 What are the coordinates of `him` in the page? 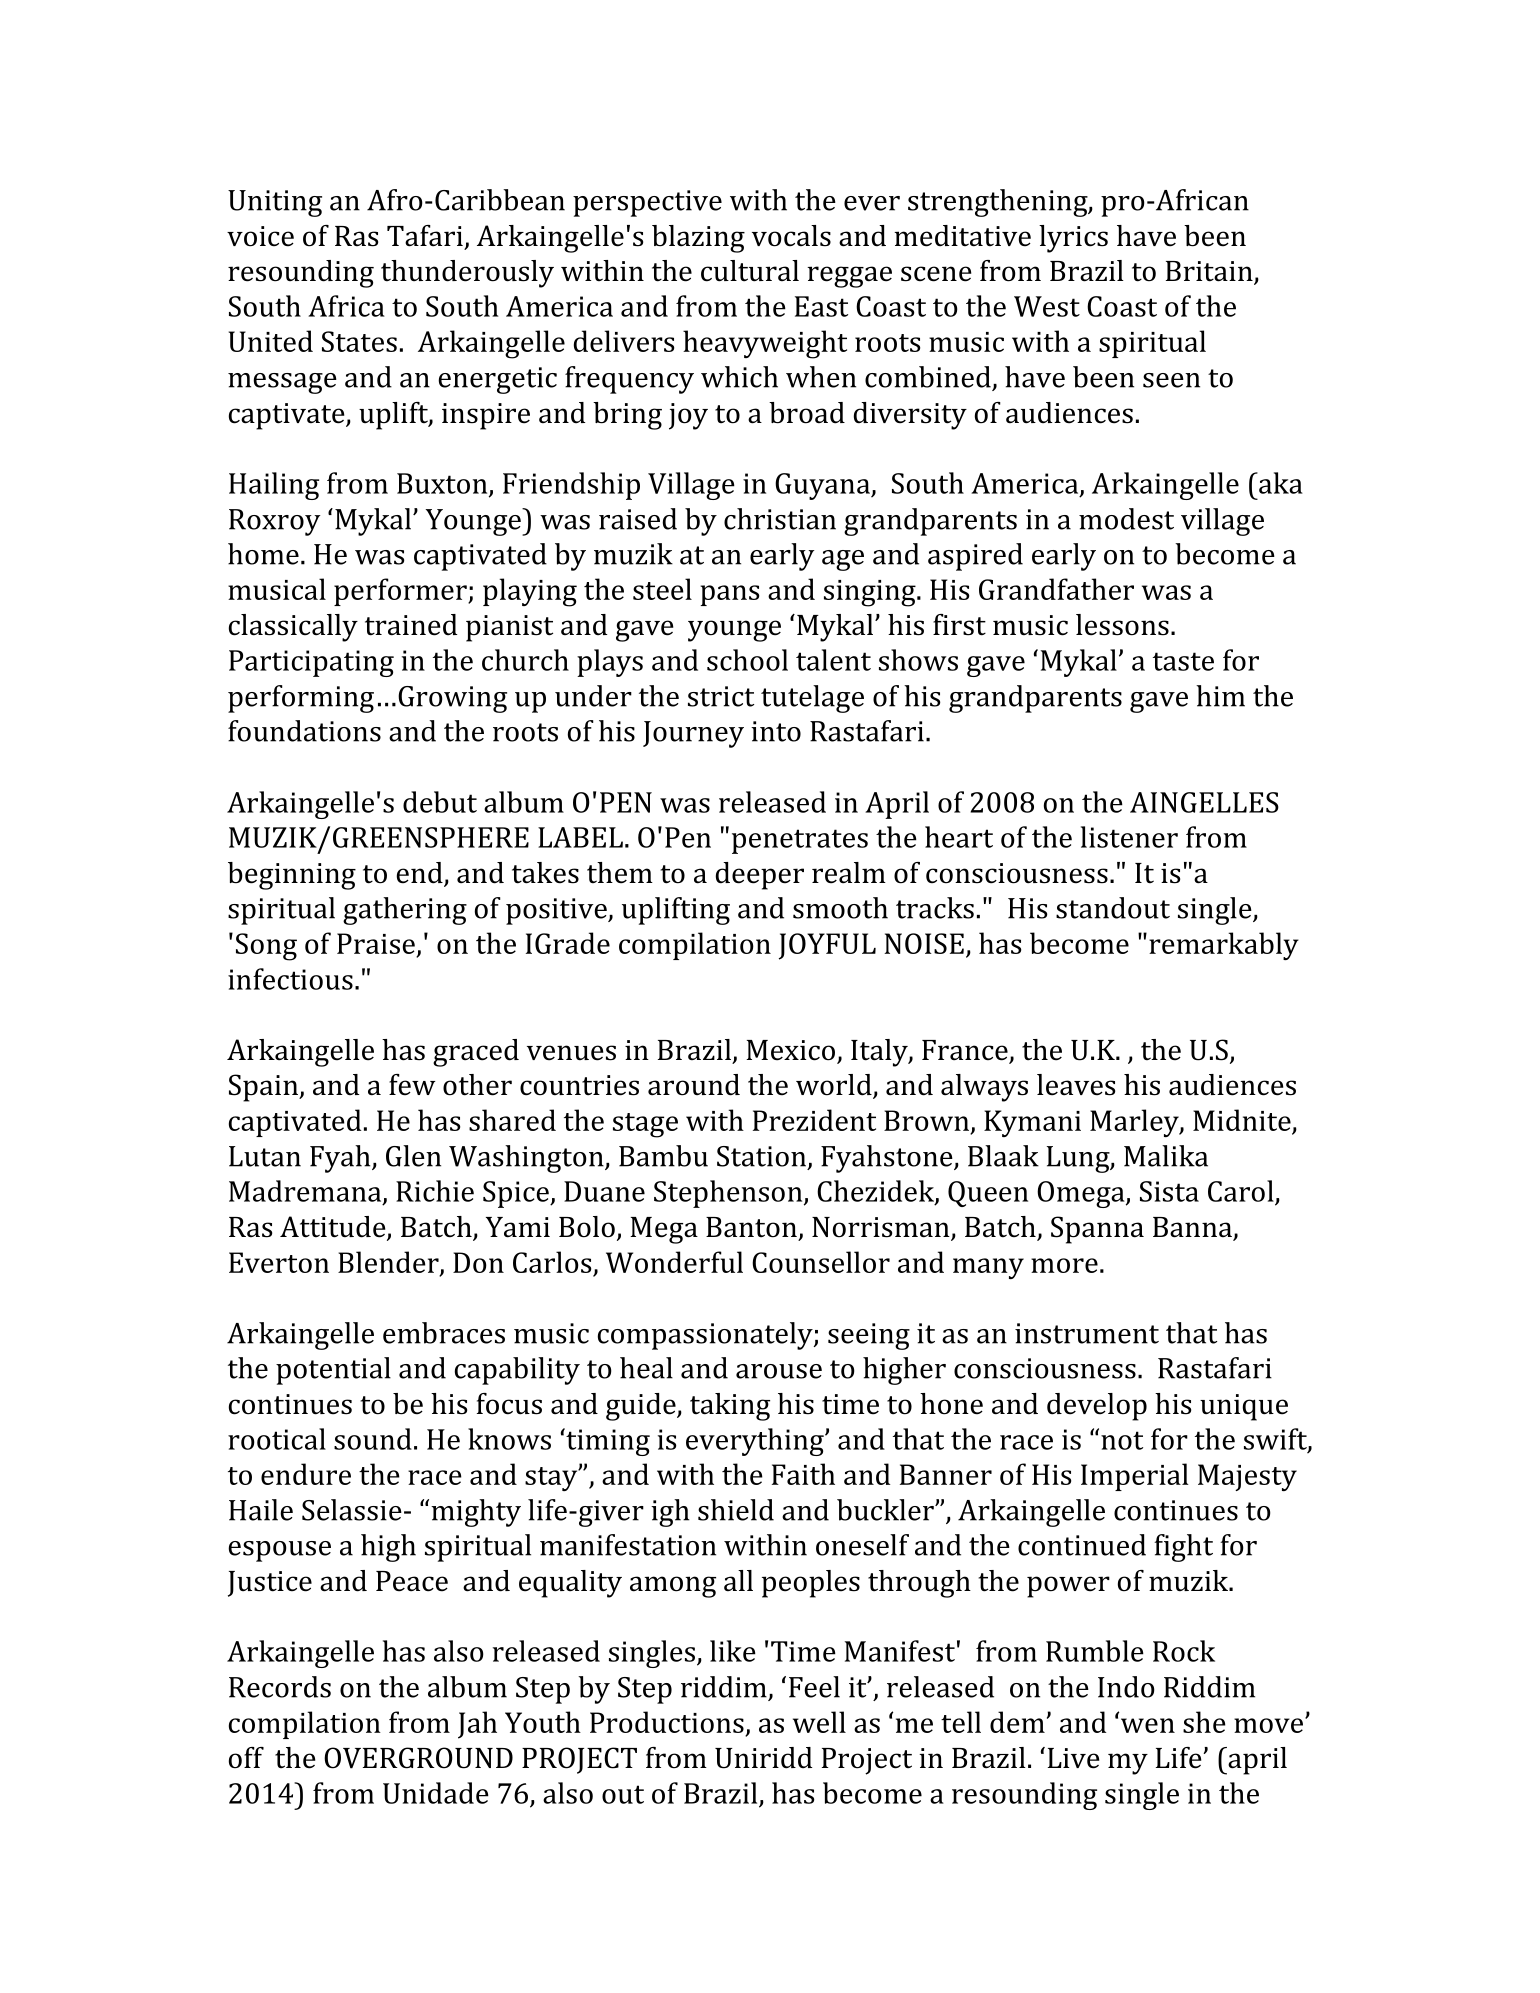 It's located at (1220, 696).
